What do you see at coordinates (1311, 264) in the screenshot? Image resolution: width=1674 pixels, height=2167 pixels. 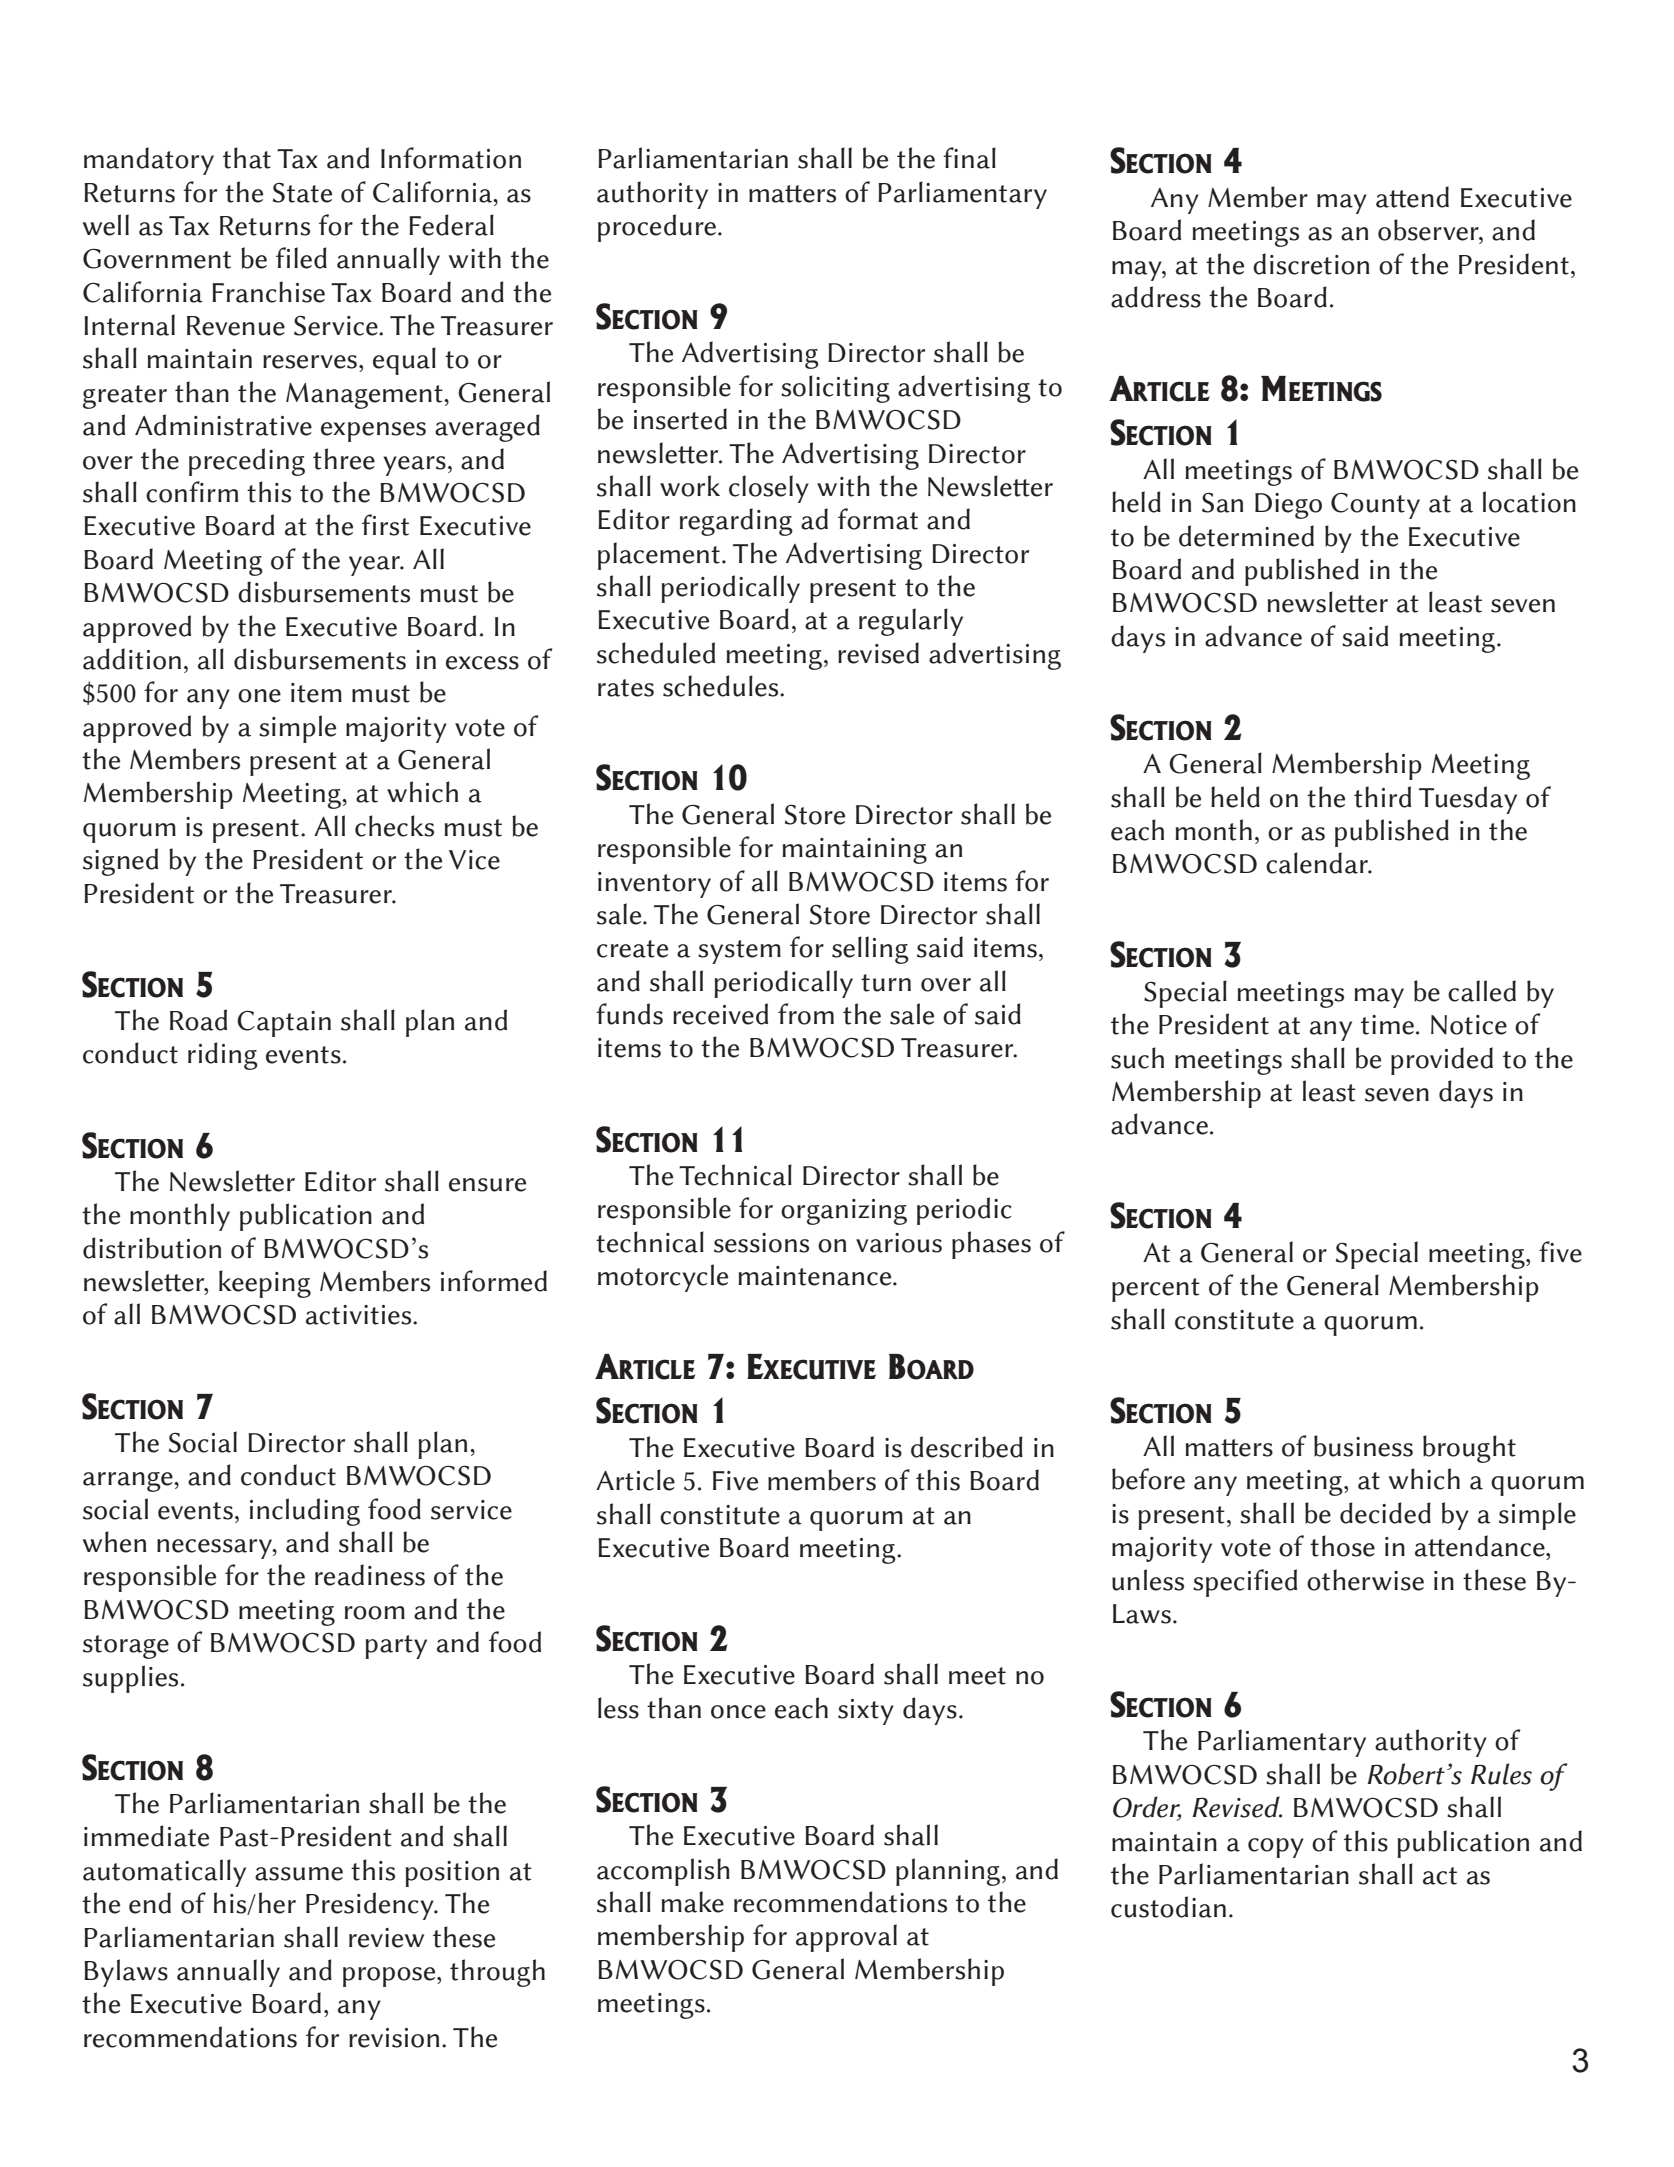 I see `discretion` at bounding box center [1311, 264].
